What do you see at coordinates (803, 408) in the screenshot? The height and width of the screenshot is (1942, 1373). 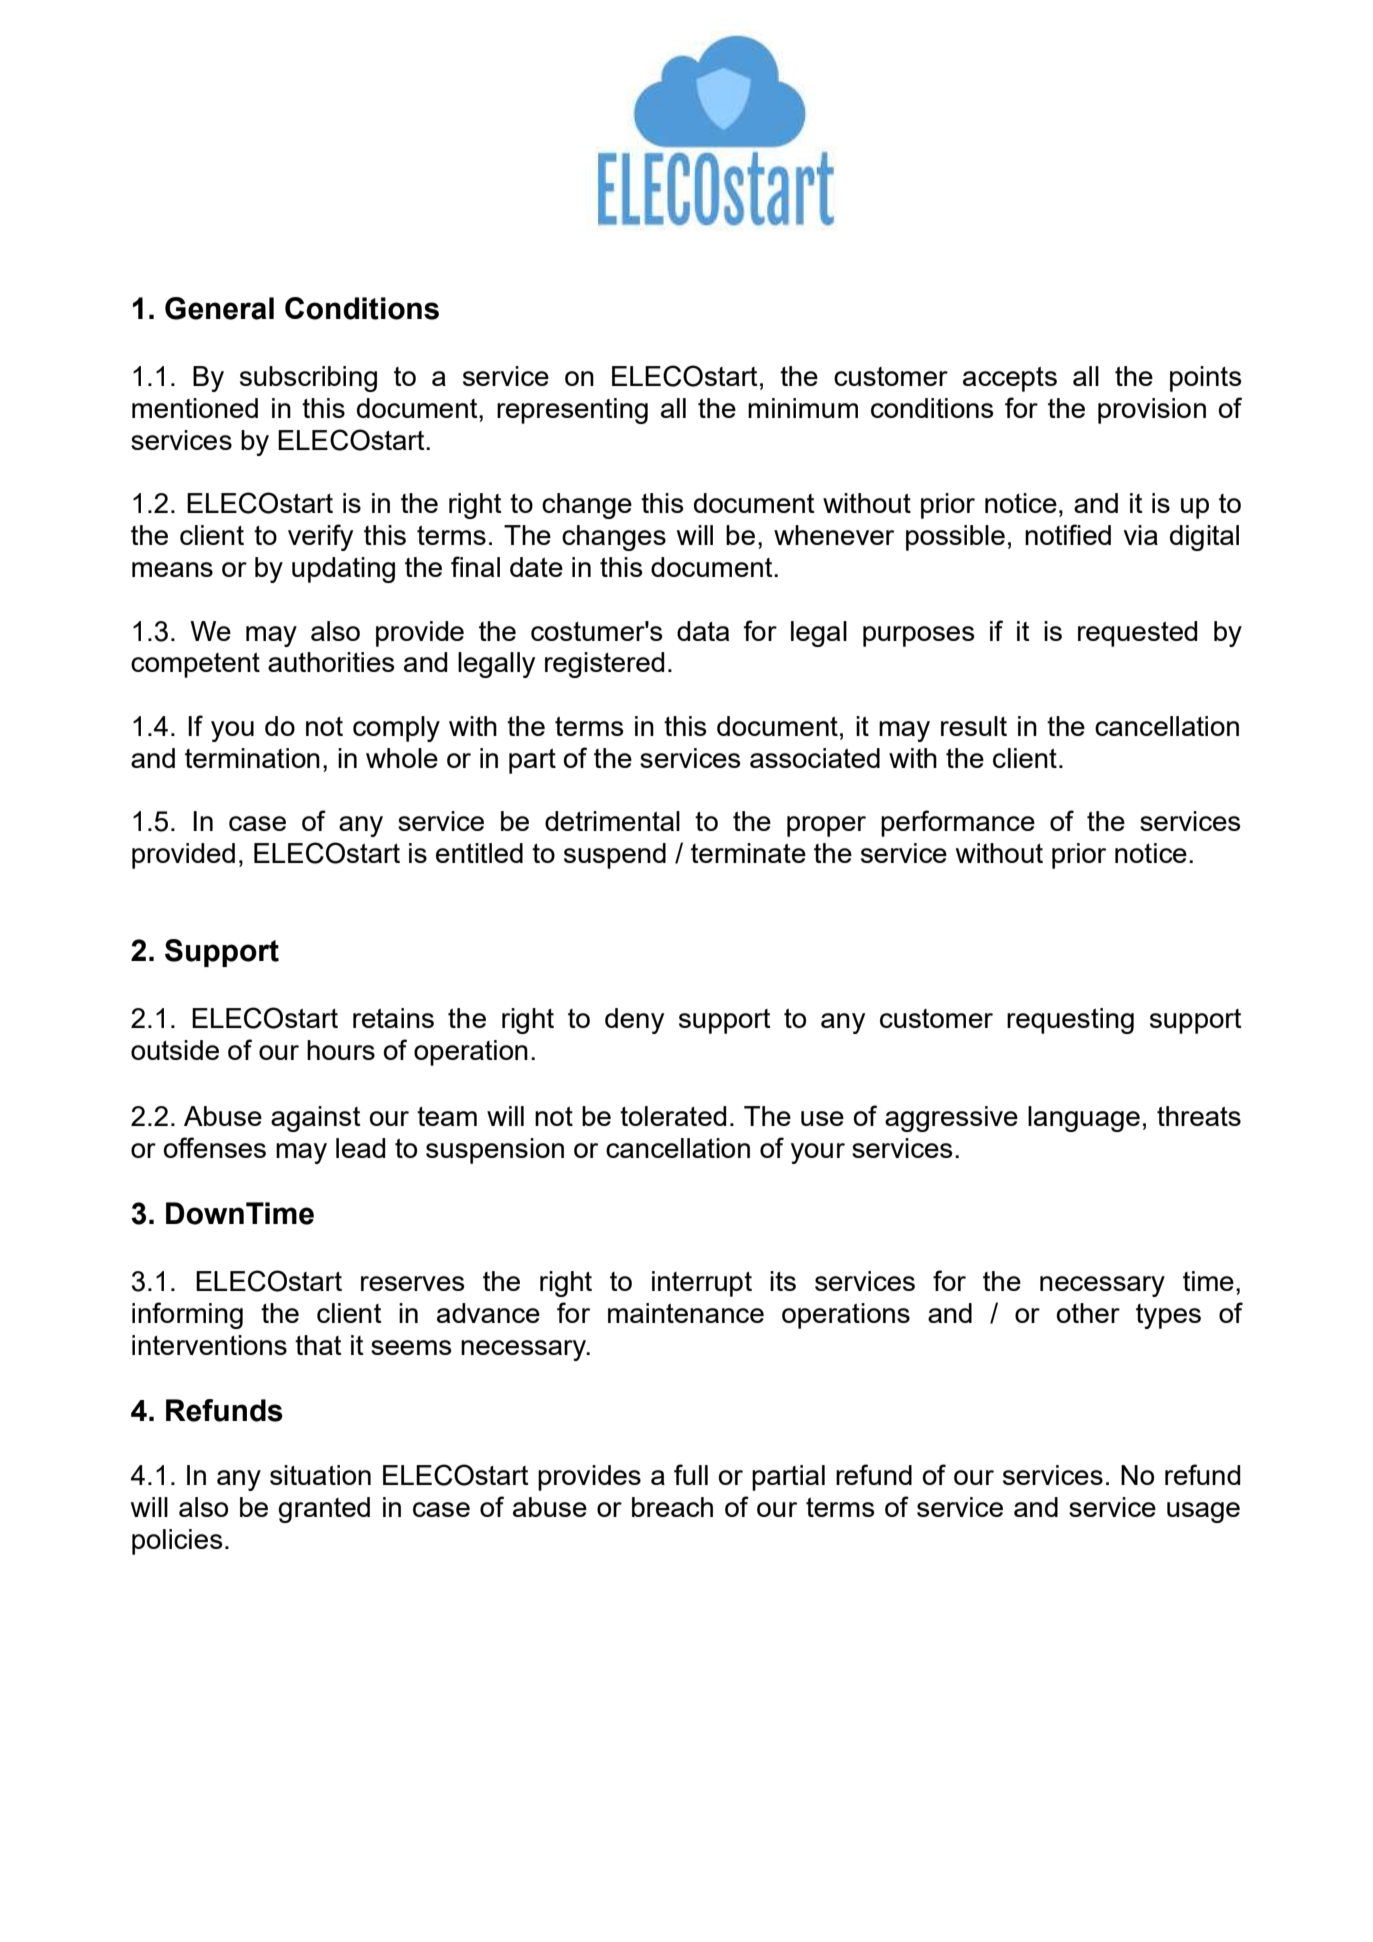 I see `minimum` at bounding box center [803, 408].
